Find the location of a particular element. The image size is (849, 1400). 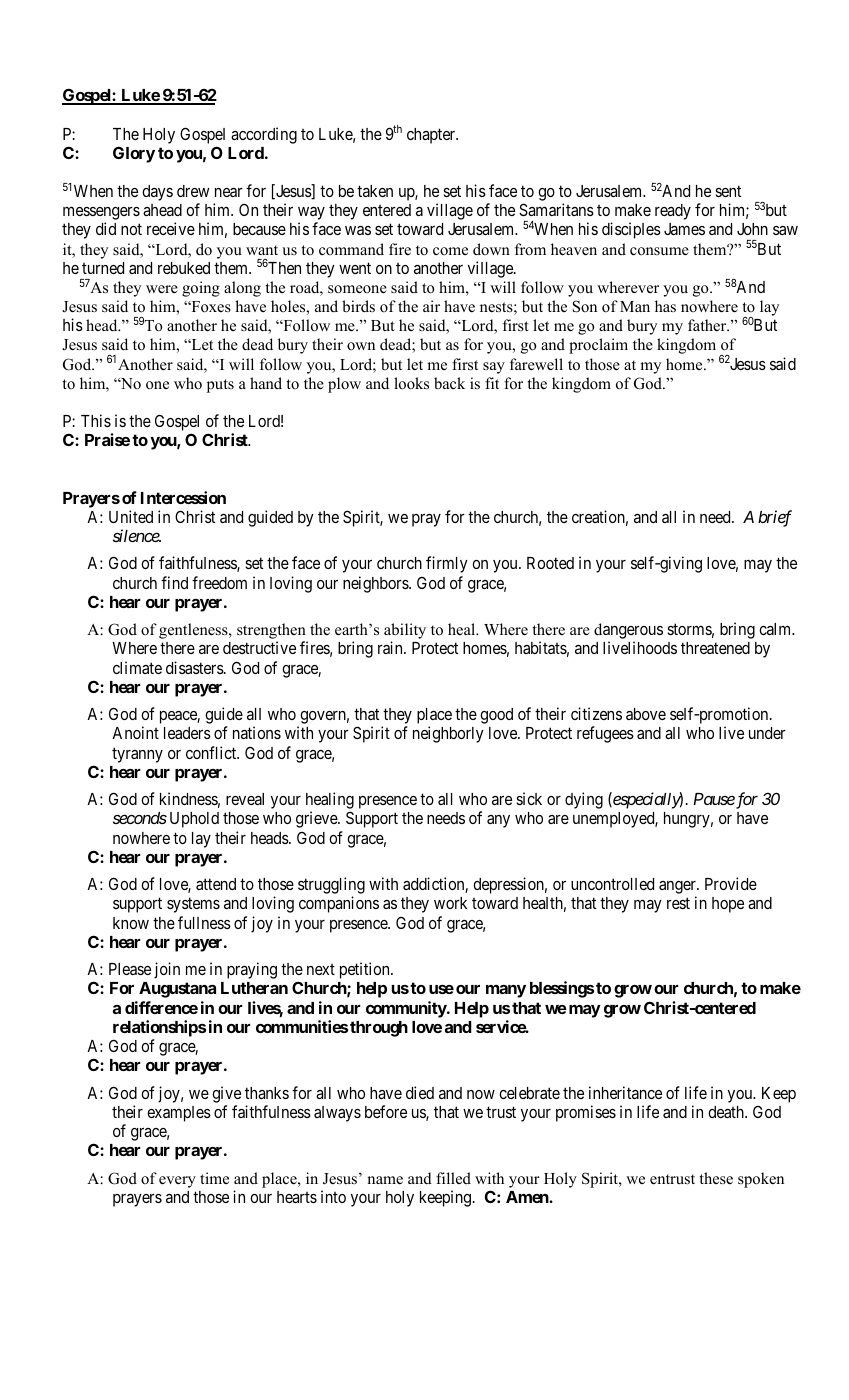

threatened is located at coordinates (715, 648).
